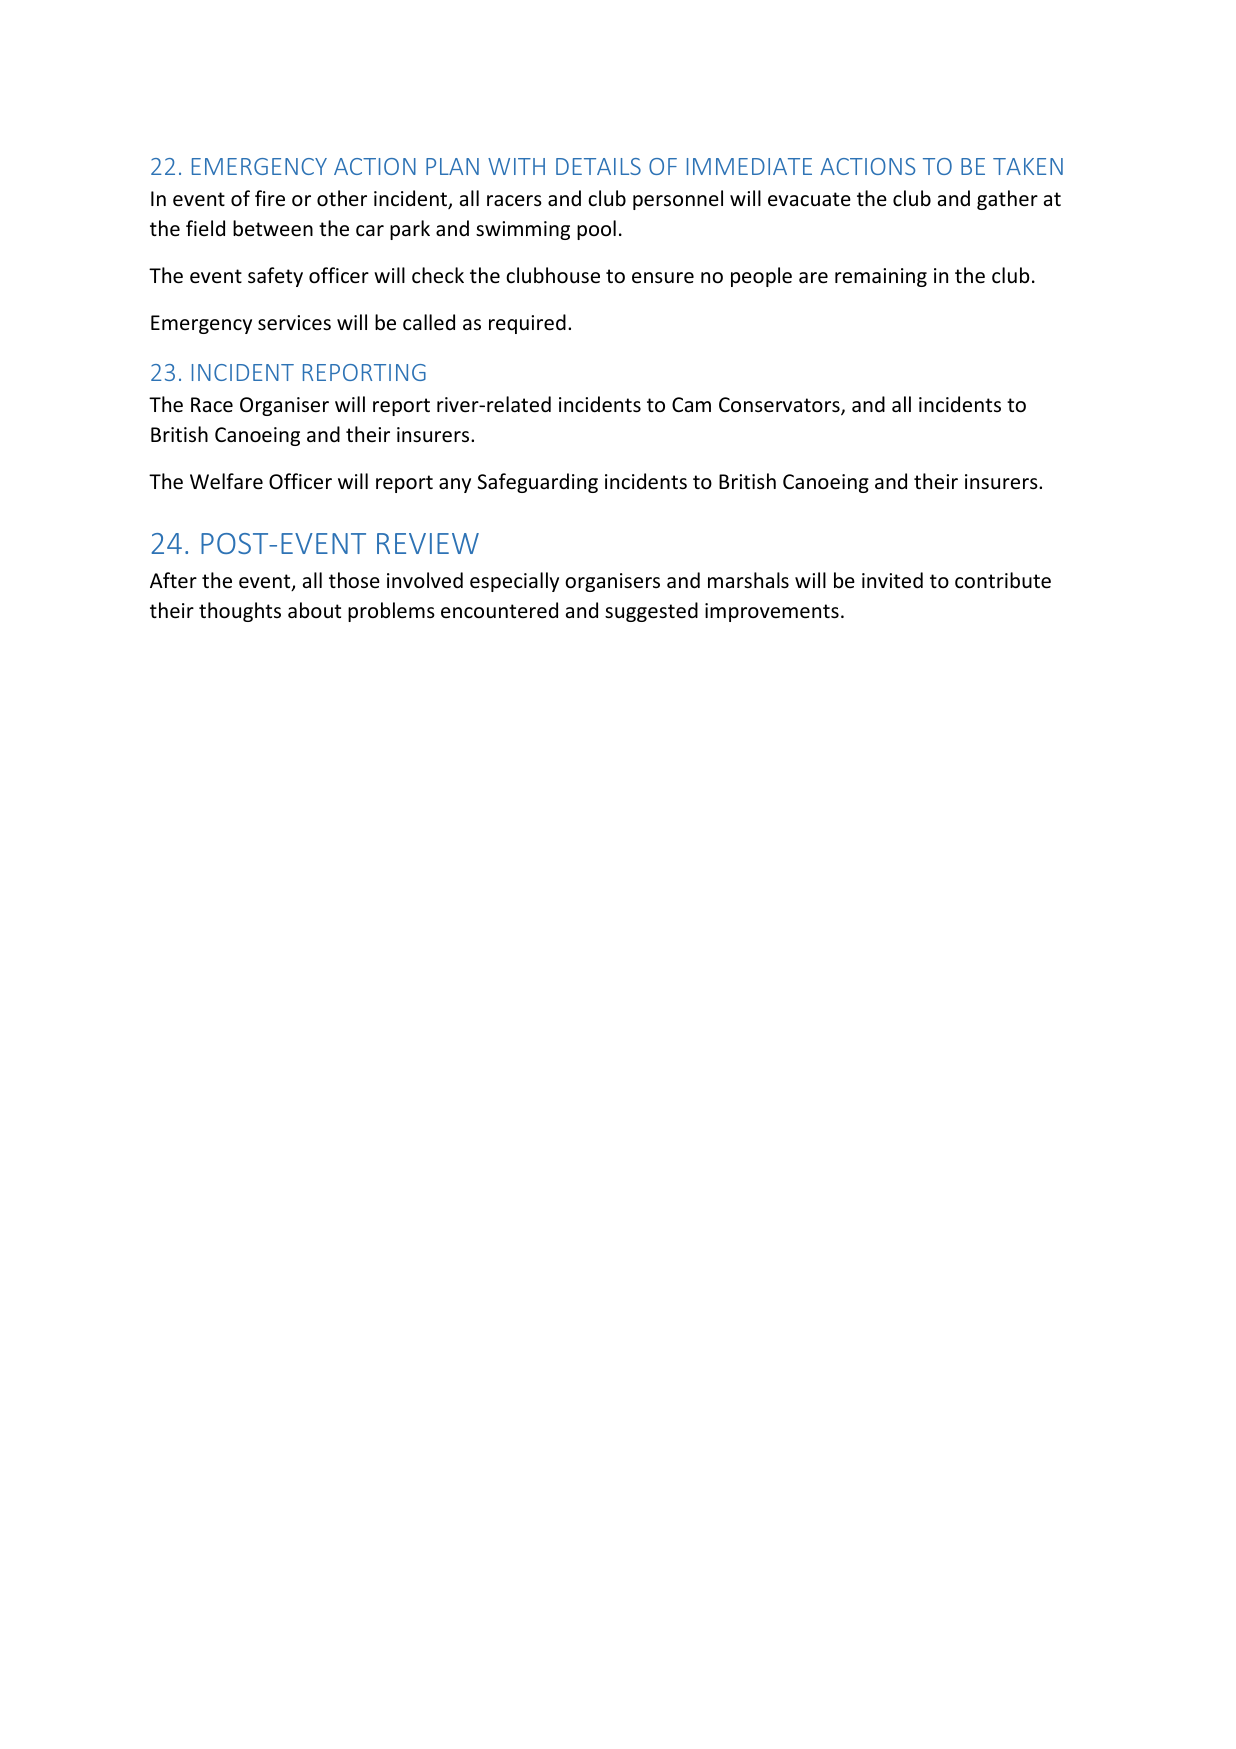 This screenshot has height=1749, width=1236. What do you see at coordinates (294, 323) in the screenshot?
I see `services` at bounding box center [294, 323].
